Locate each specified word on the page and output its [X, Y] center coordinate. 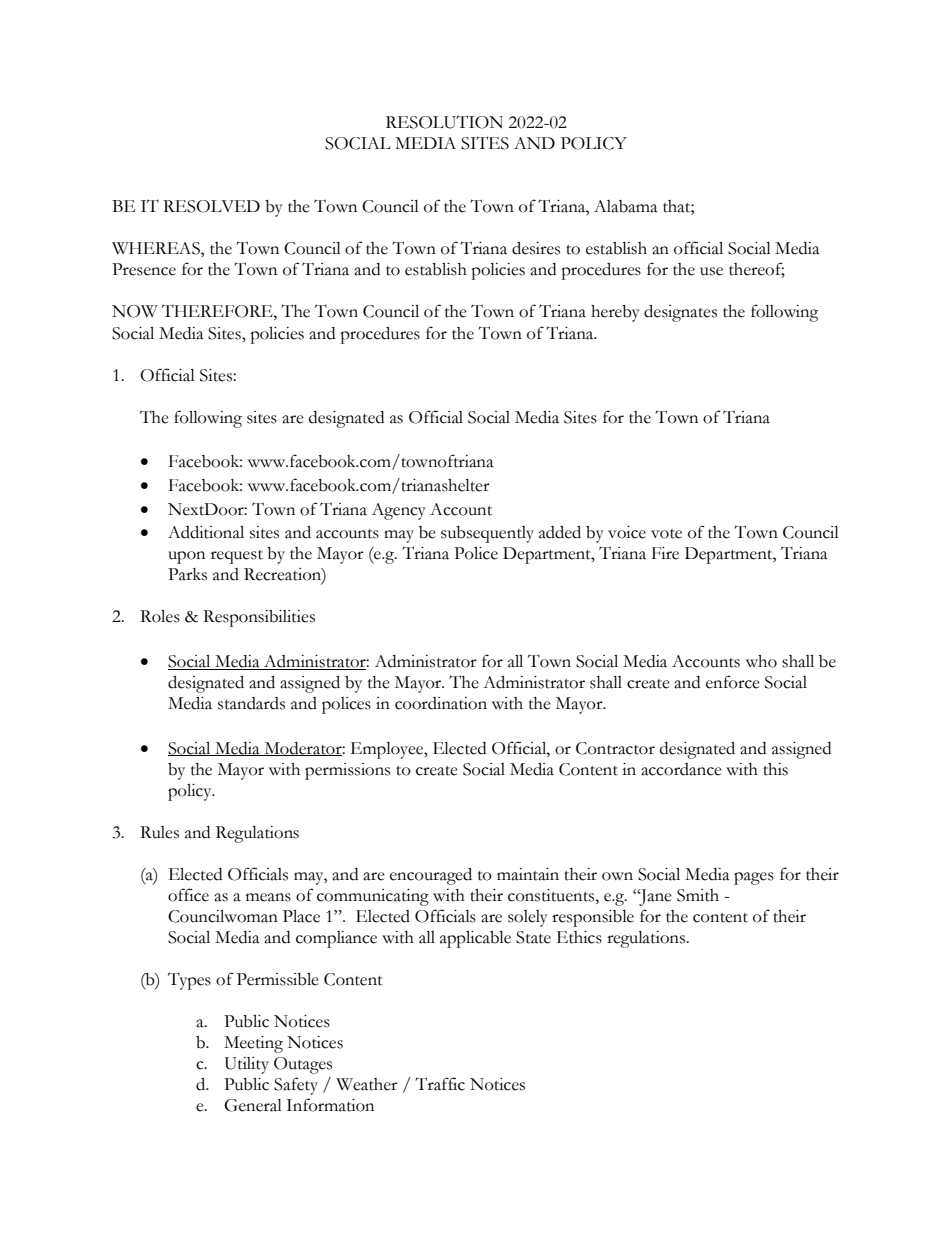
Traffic [440, 1084]
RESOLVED [211, 206]
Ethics [579, 937]
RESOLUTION [444, 122]
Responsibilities [259, 618]
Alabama [626, 206]
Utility [247, 1065]
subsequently [487, 534]
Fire [665, 553]
